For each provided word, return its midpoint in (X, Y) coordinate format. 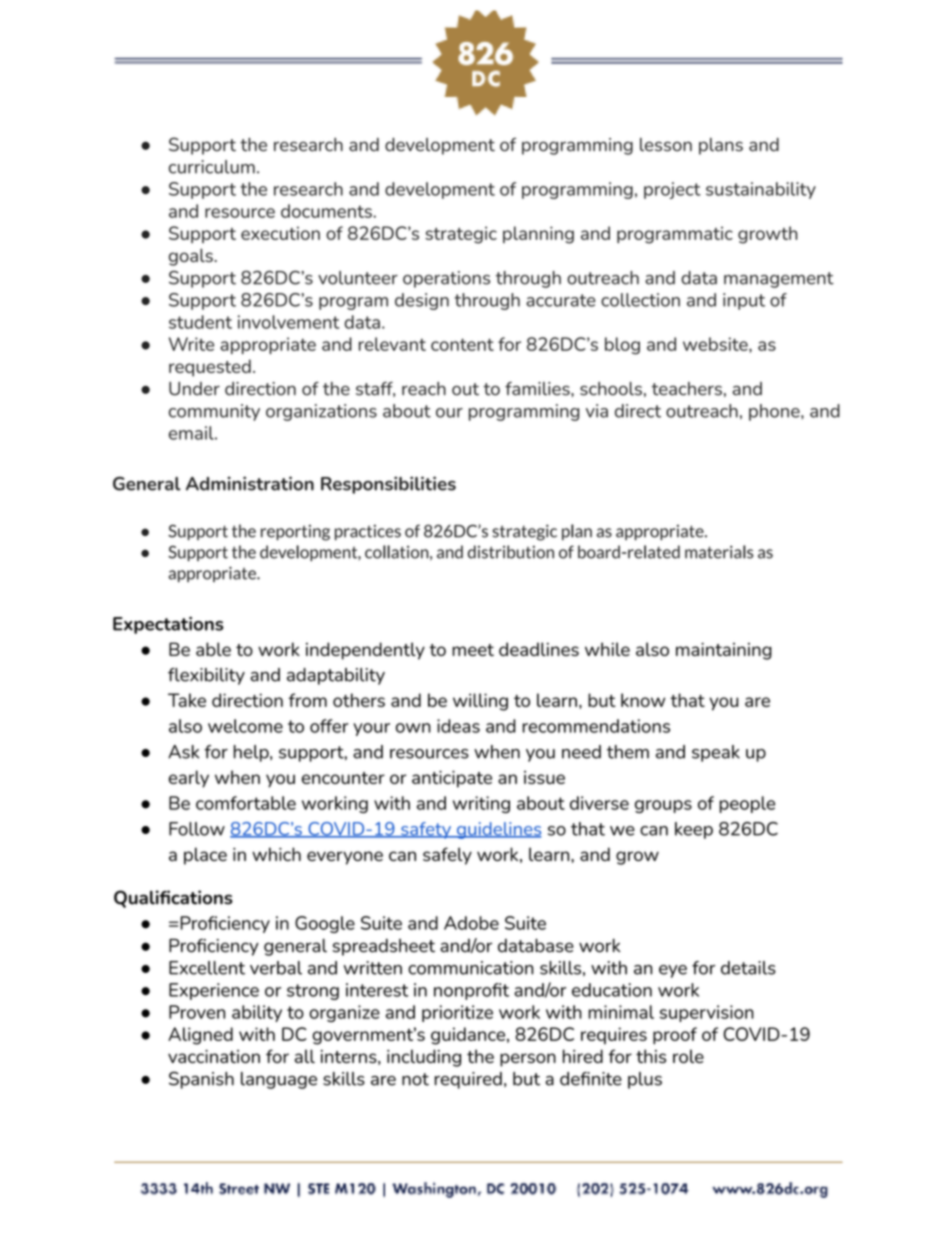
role (688, 1056)
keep (694, 830)
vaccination (214, 1056)
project (672, 190)
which (276, 854)
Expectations (168, 625)
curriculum (212, 167)
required (468, 1080)
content (462, 344)
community (214, 412)
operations (446, 279)
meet (473, 650)
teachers (687, 389)
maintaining (724, 651)
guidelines (498, 830)
